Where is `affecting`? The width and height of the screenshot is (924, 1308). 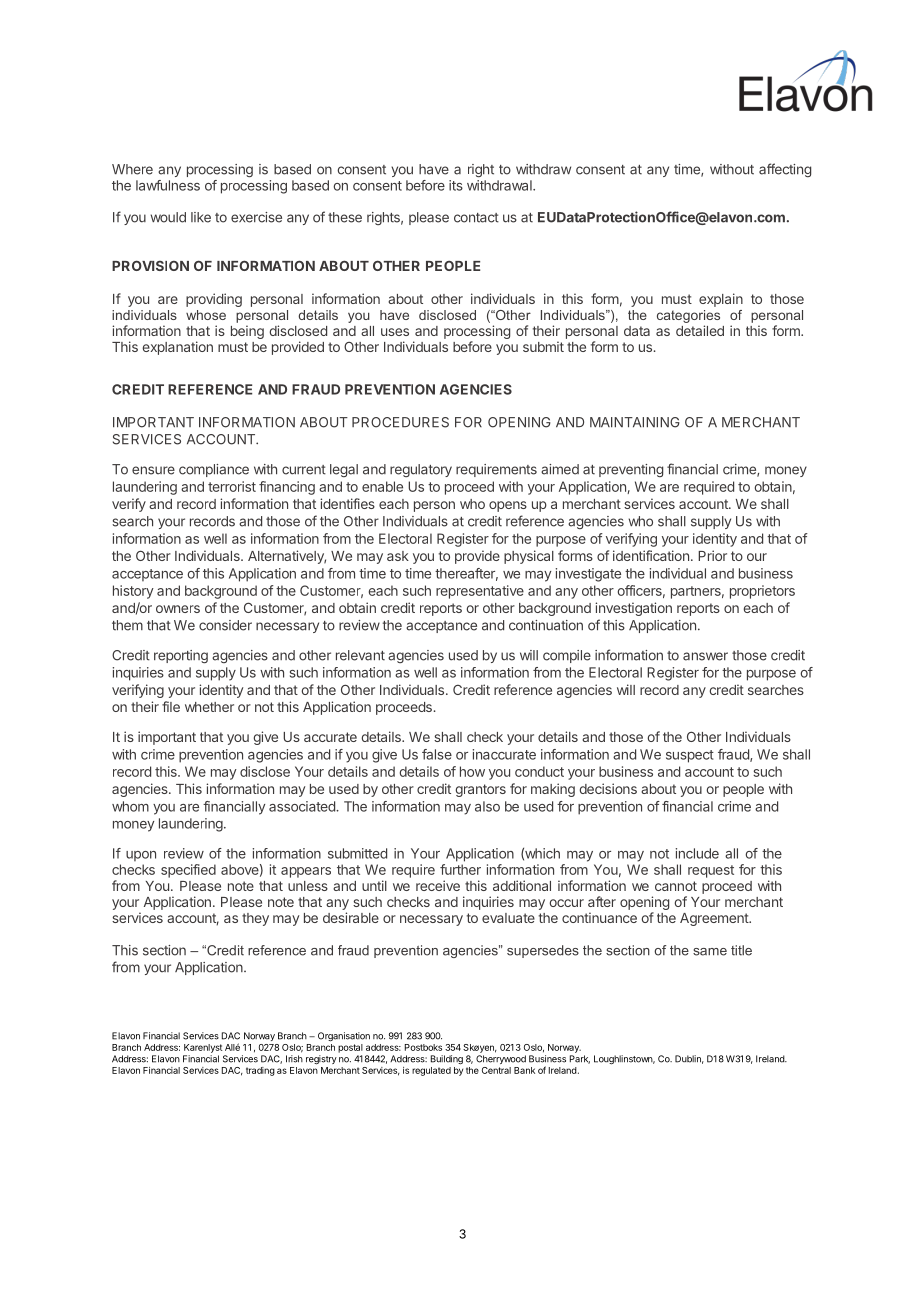
affecting is located at coordinates (785, 170).
